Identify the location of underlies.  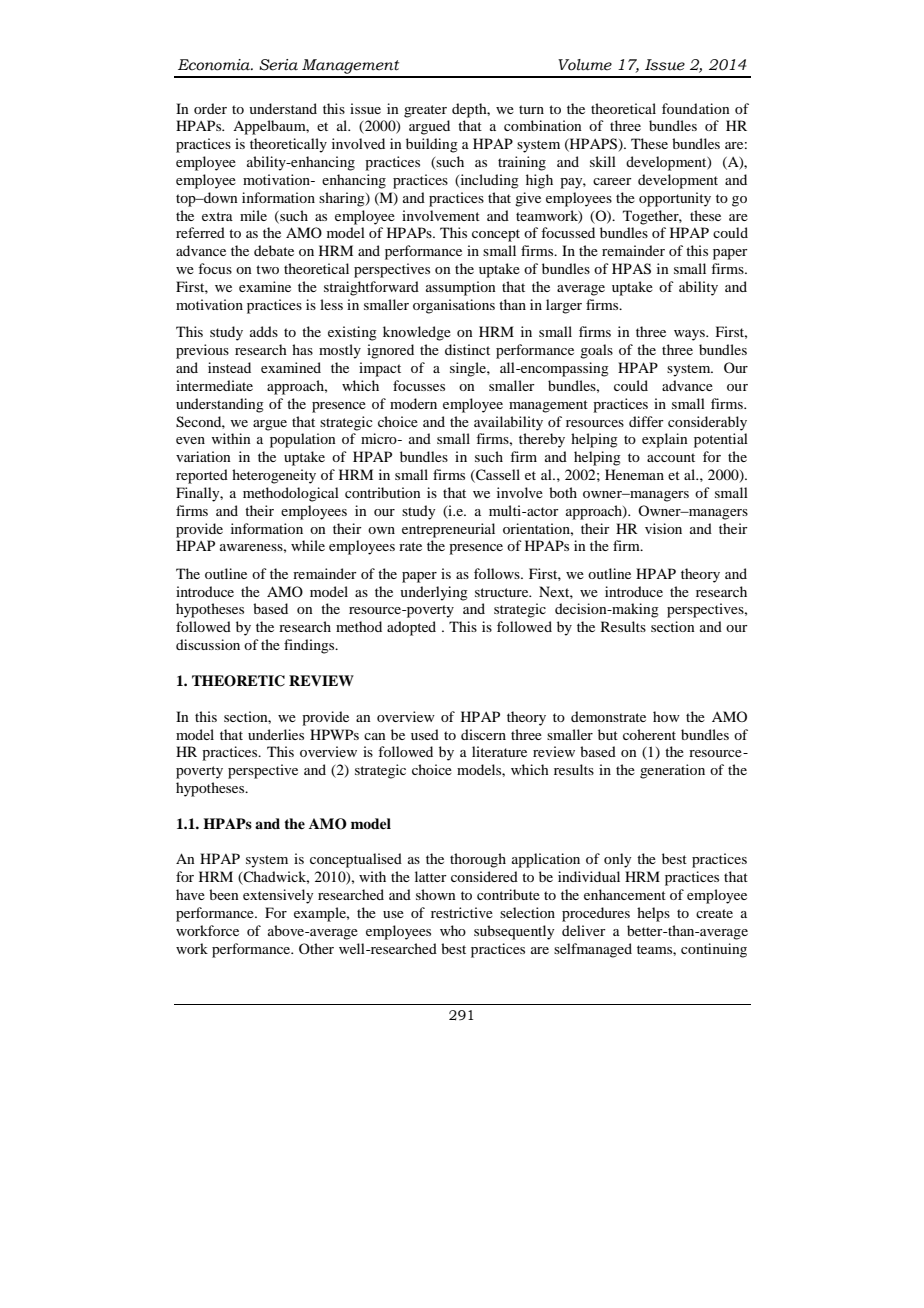
(276, 734).
